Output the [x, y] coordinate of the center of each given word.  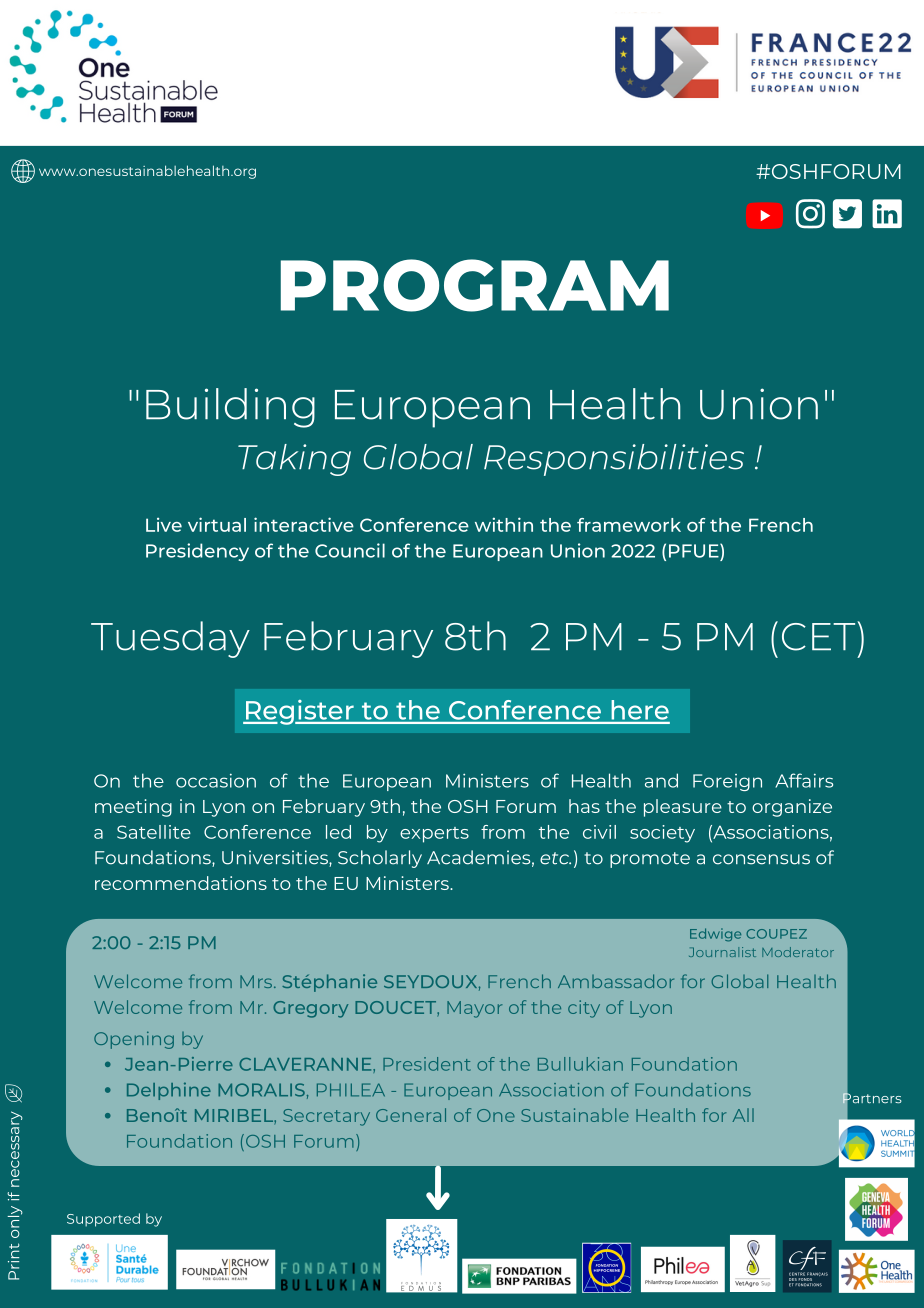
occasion [216, 781]
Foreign [727, 782]
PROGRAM [475, 285]
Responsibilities [614, 460]
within [504, 524]
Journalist [722, 952]
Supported [103, 1220]
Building [230, 408]
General [411, 1115]
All [743, 1115]
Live [164, 524]
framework [629, 525]
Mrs [257, 981]
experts [434, 835]
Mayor [474, 1009]
